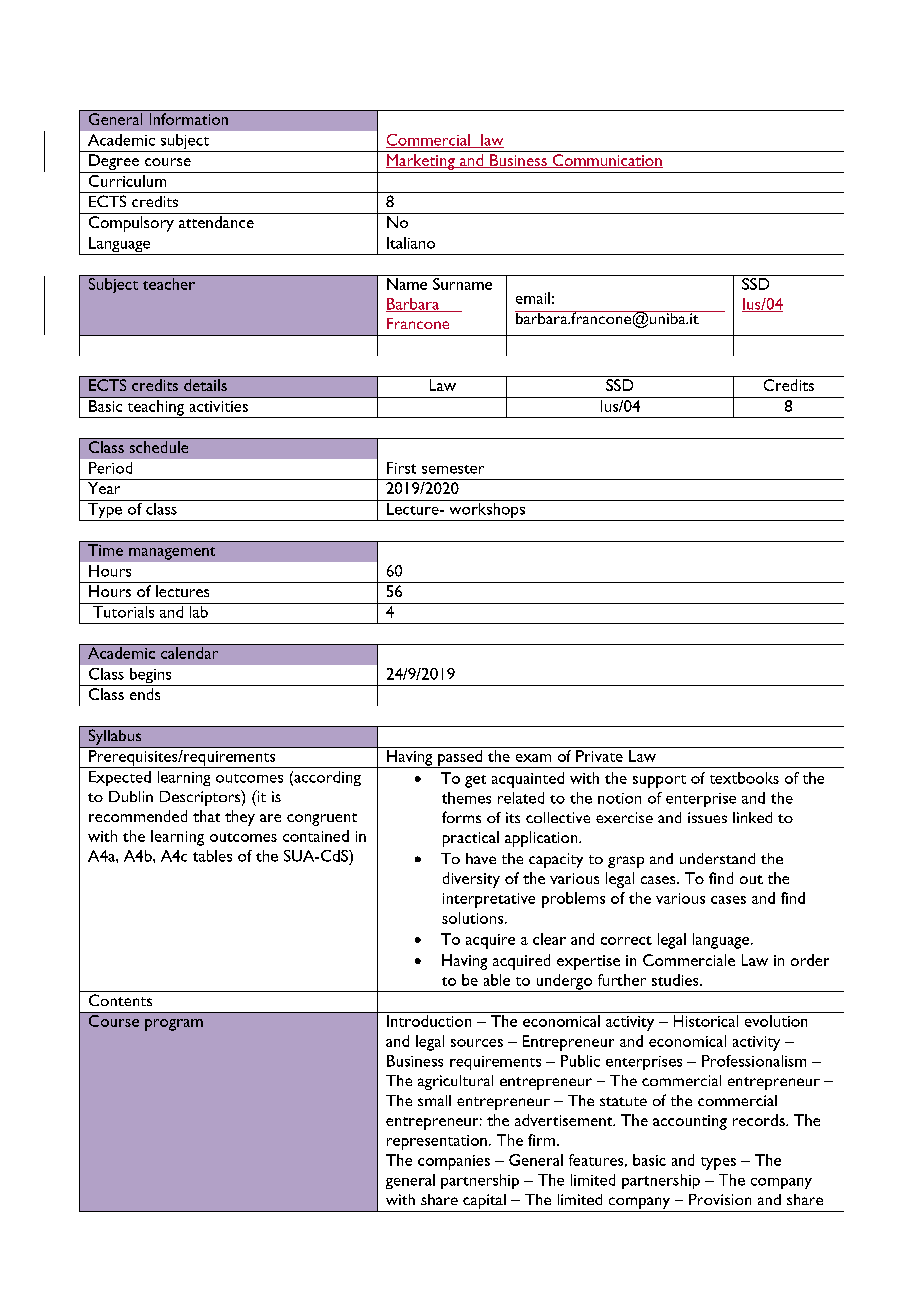  What do you see at coordinates (454, 1162) in the document?
I see `companies` at bounding box center [454, 1162].
